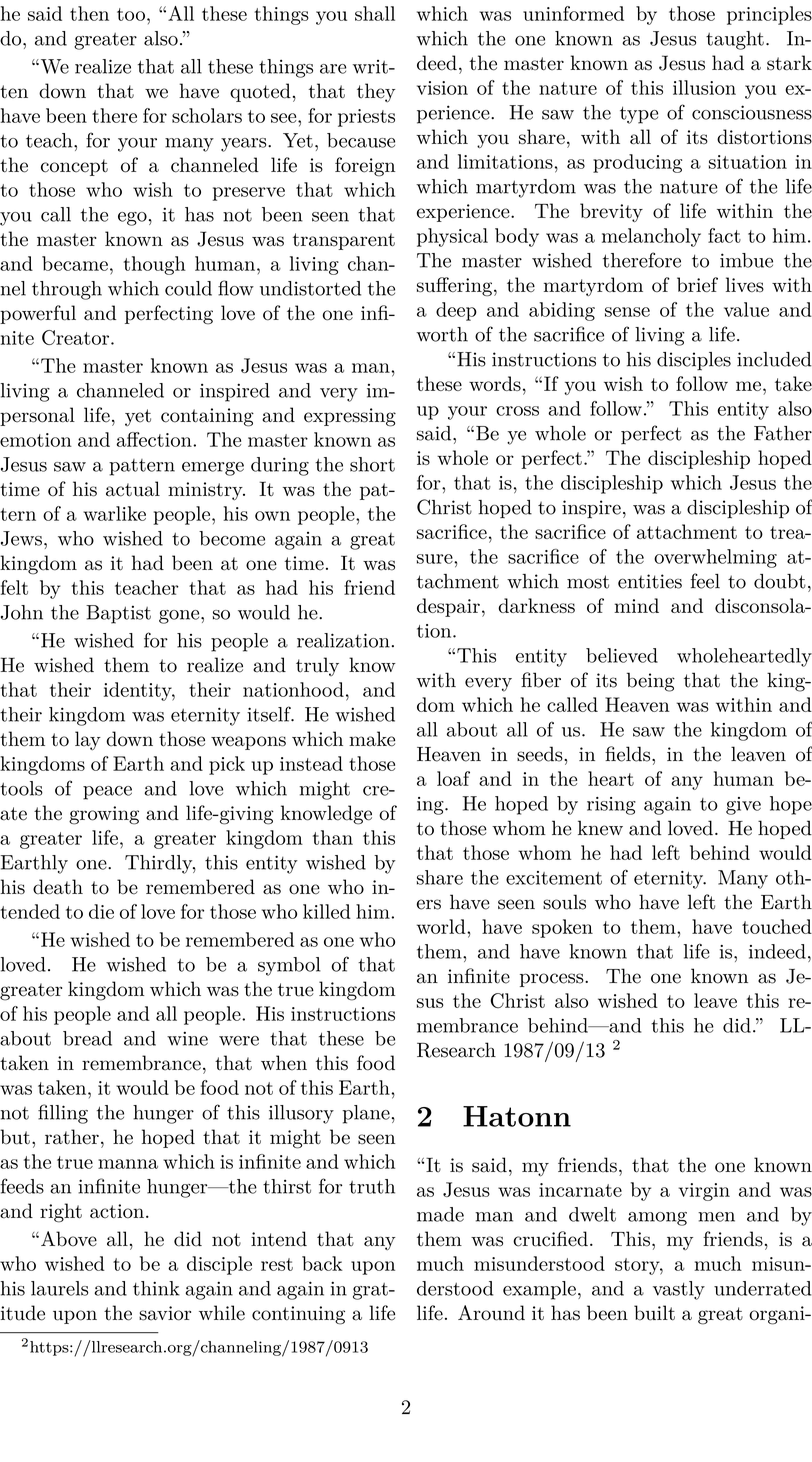  I want to click on despair, so click(448, 607).
